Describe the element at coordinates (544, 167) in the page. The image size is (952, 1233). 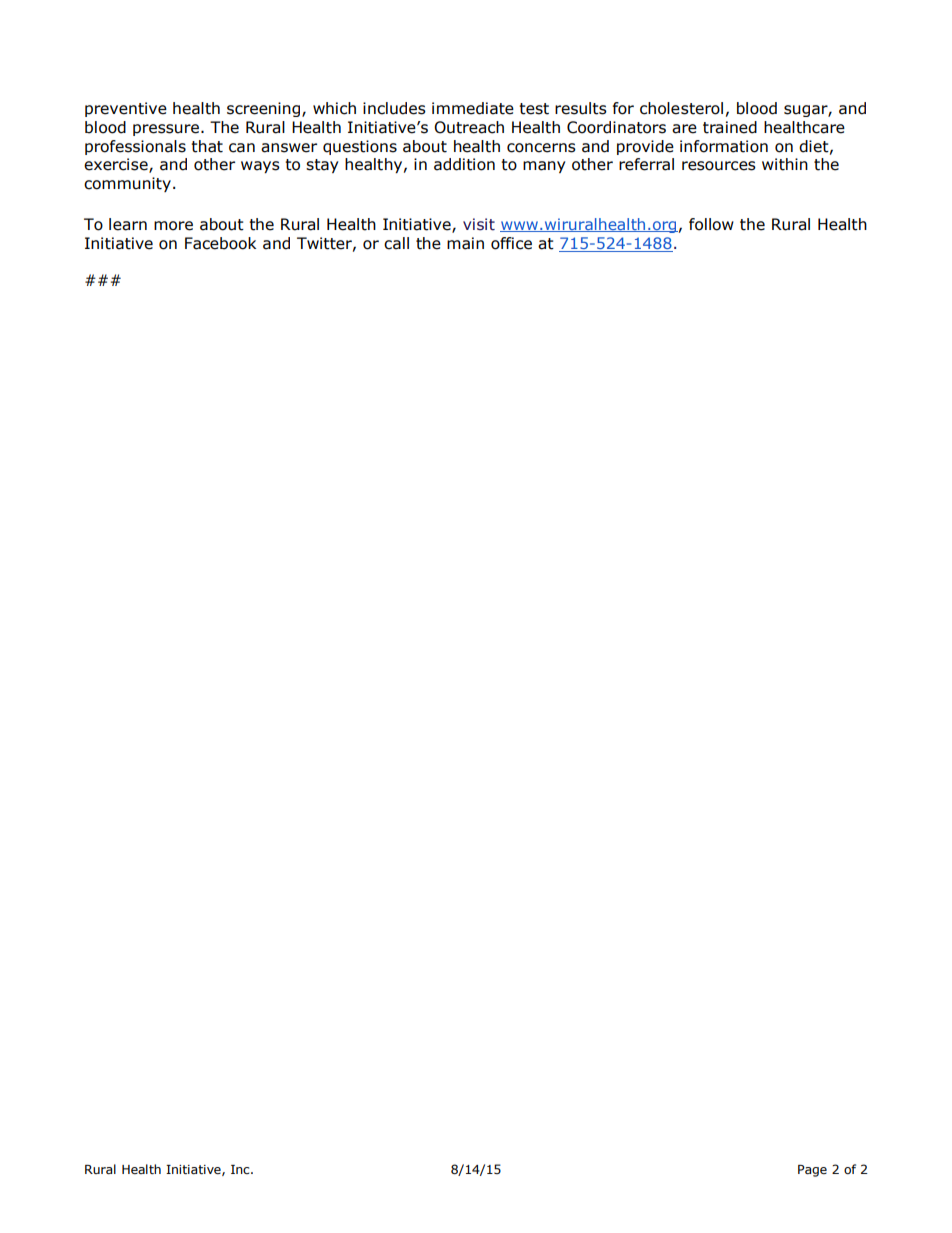
I see `many` at that location.
